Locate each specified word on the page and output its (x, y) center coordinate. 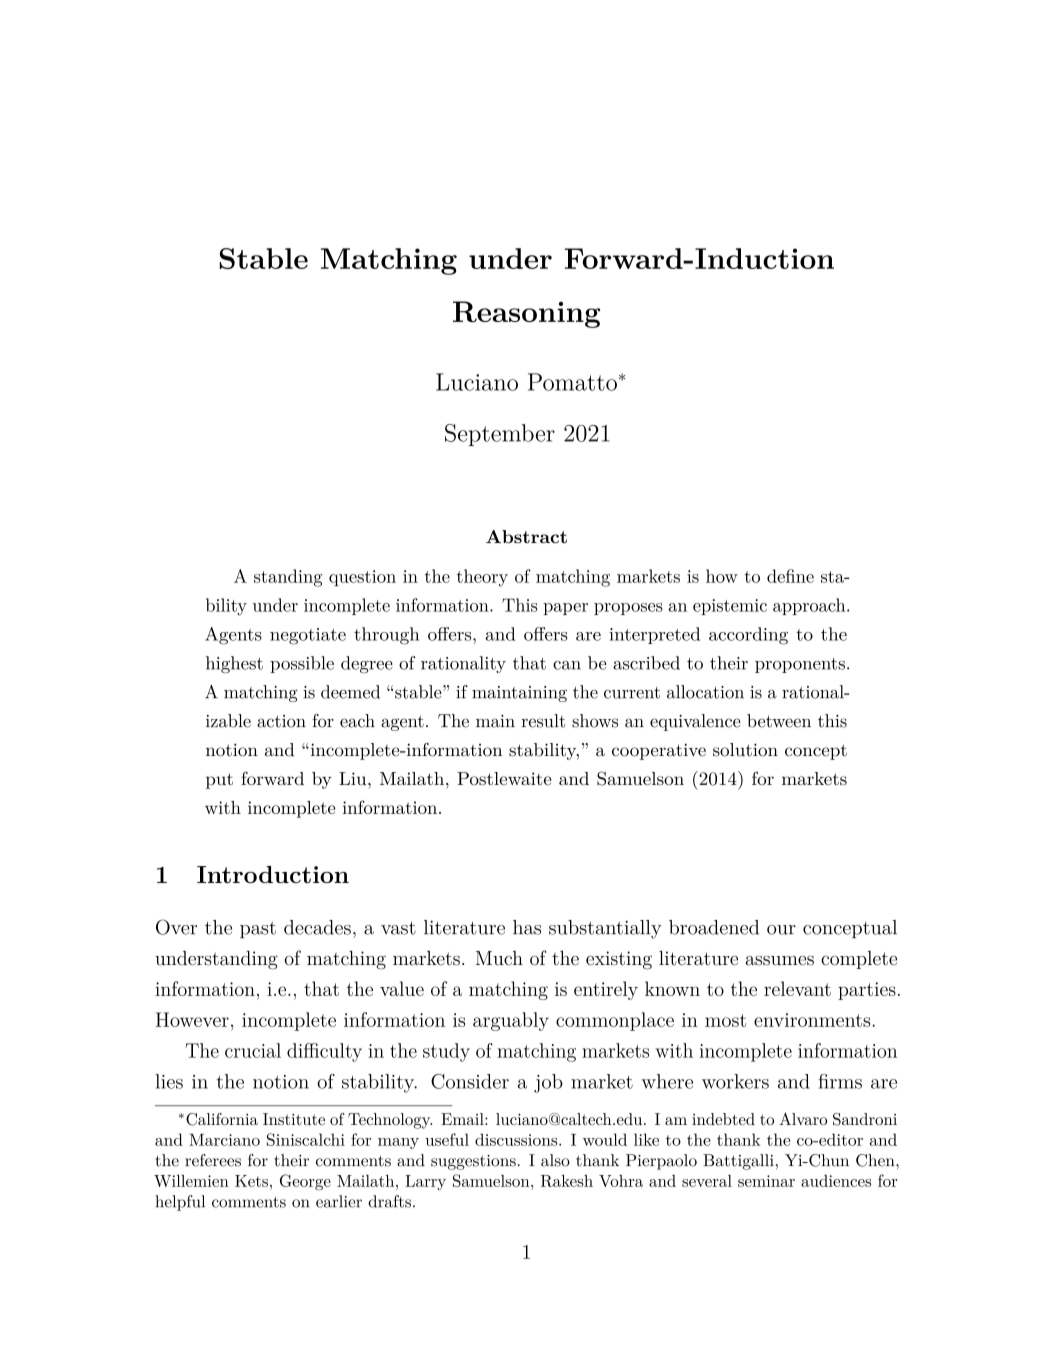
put (219, 781)
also (555, 1160)
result (543, 721)
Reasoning (526, 314)
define (790, 576)
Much (499, 958)
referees (213, 1160)
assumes (780, 961)
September (500, 435)
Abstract (526, 537)
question (362, 578)
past (258, 929)
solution (745, 750)
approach (810, 606)
